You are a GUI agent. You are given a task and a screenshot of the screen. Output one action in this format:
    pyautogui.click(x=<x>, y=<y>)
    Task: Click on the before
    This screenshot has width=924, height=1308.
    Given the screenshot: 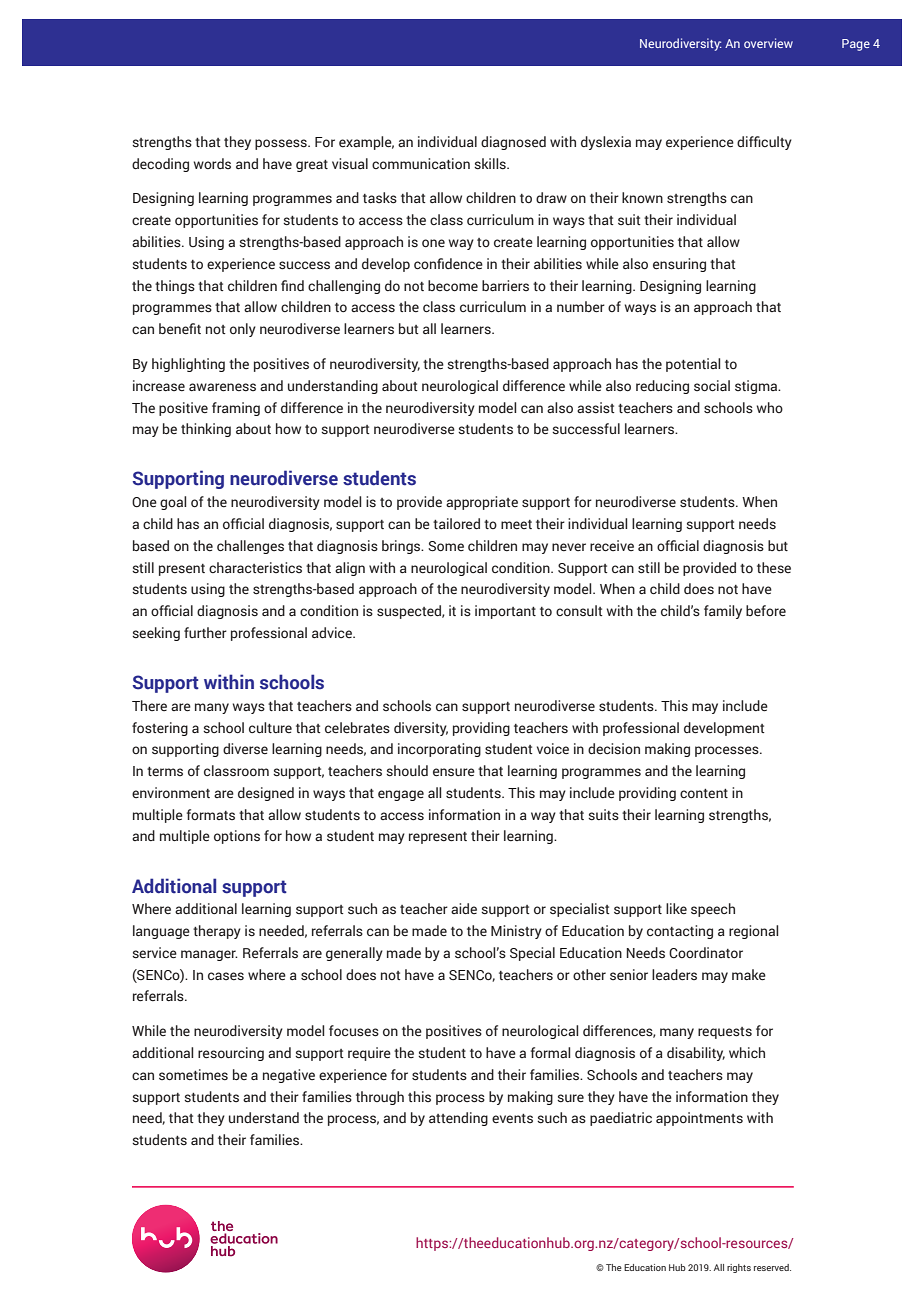 What is the action you would take?
    pyautogui.click(x=766, y=610)
